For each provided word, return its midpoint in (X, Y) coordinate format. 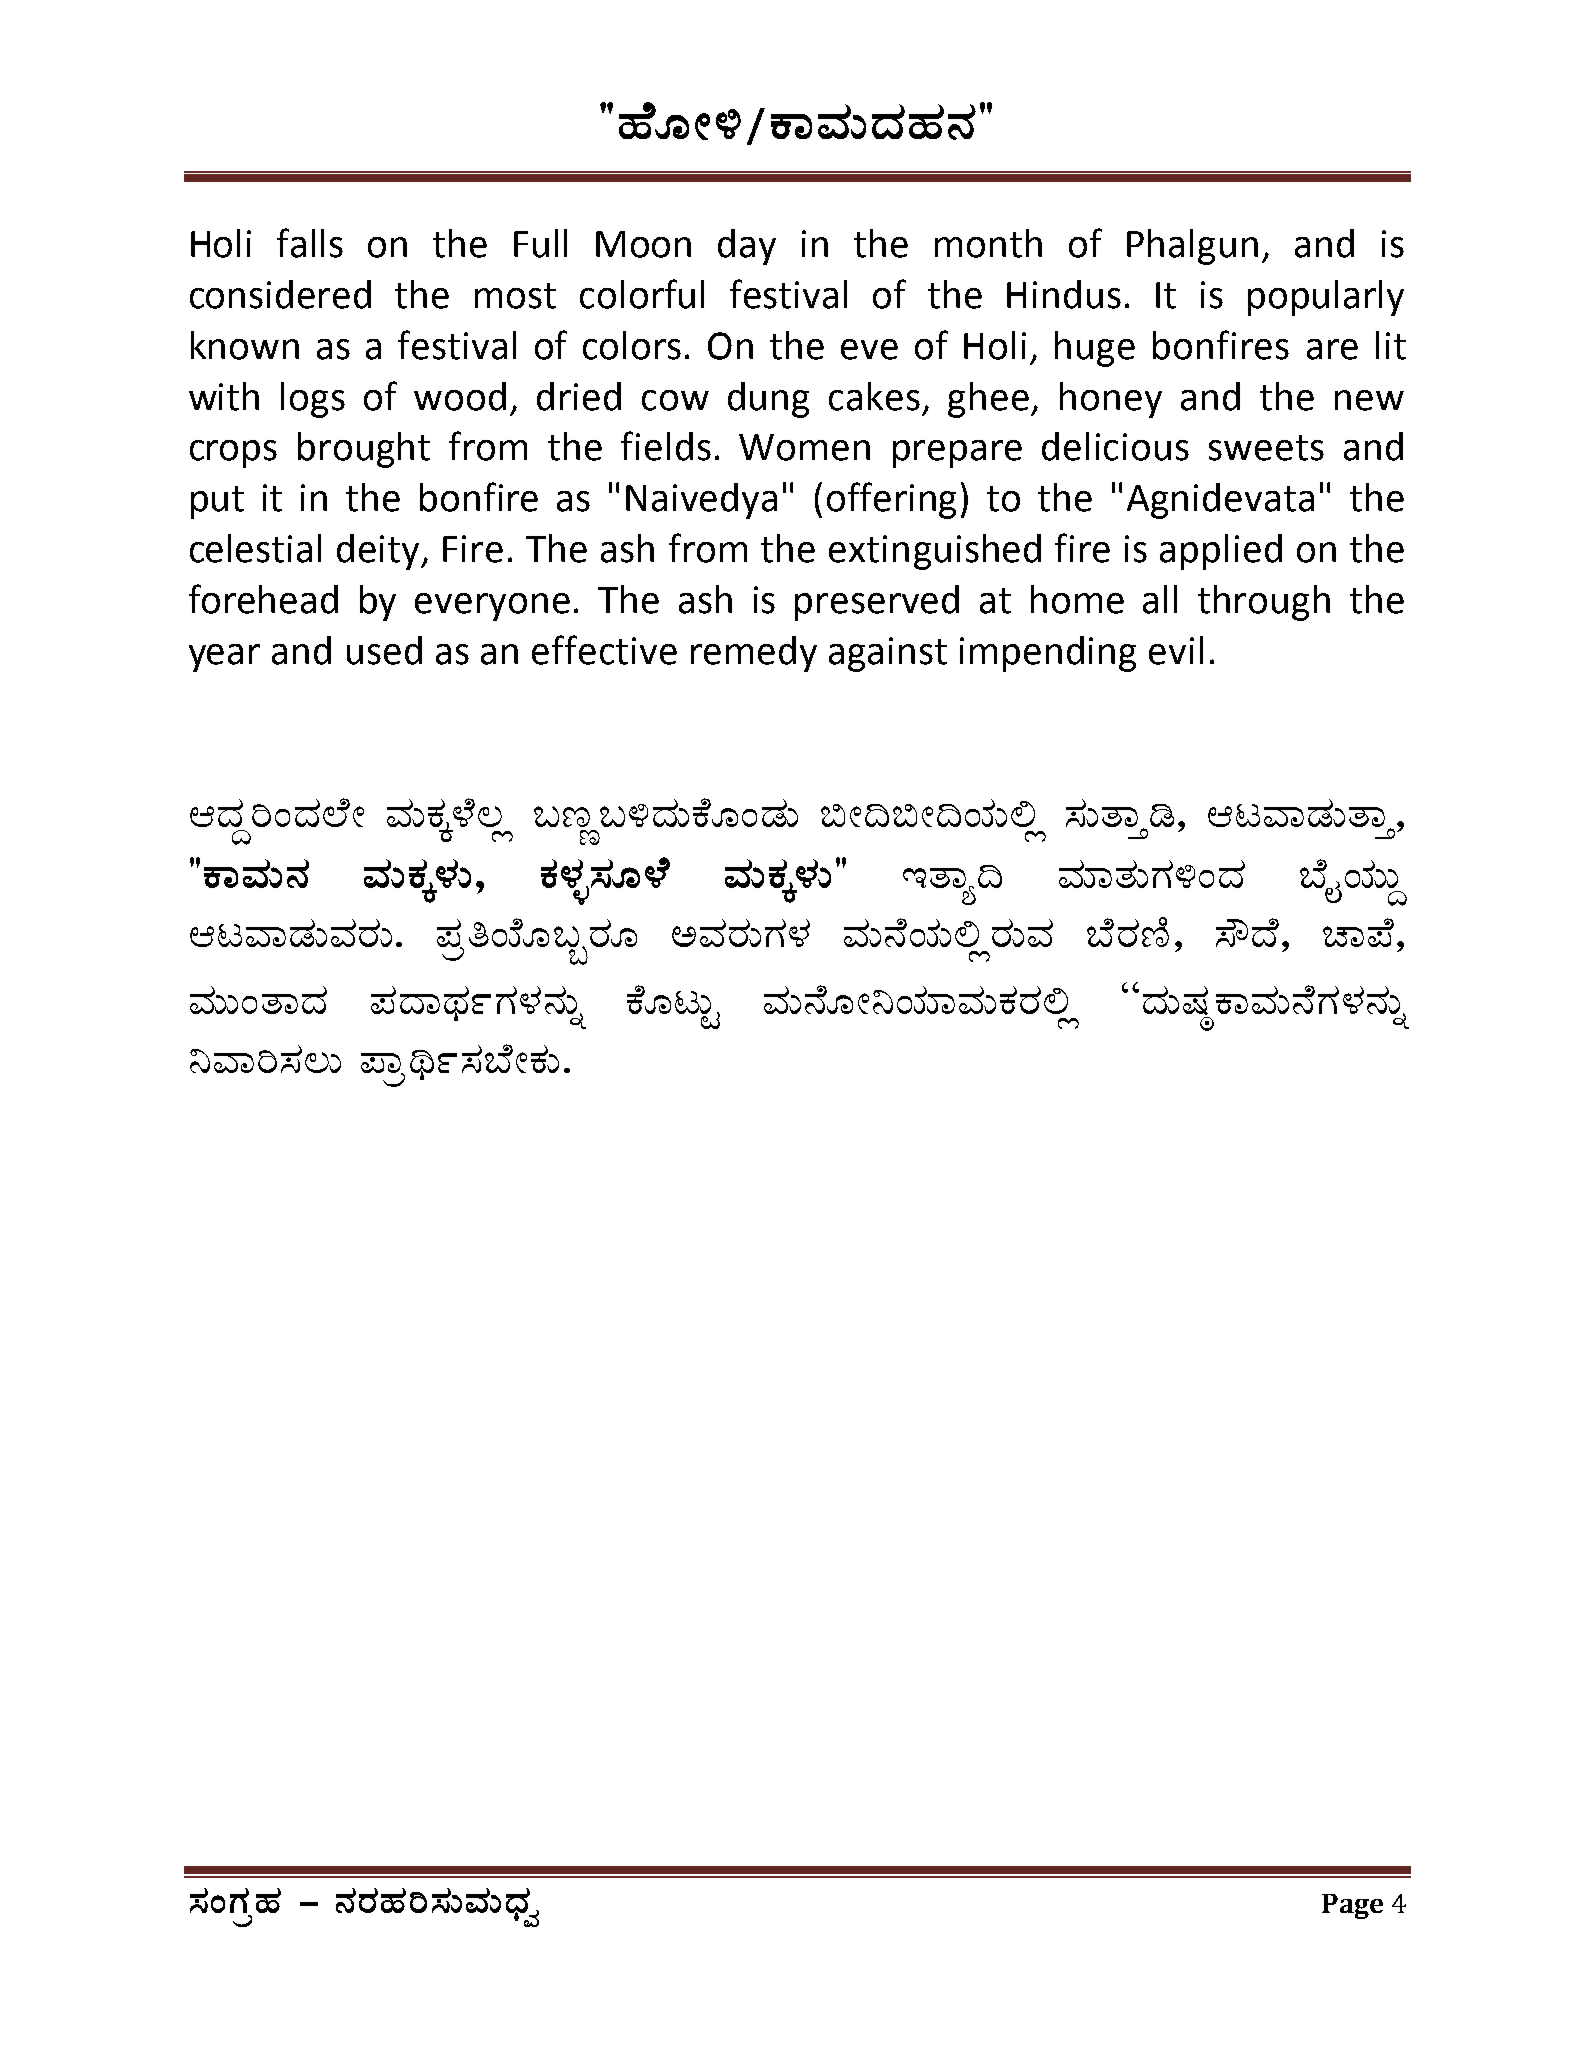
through (1264, 603)
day (747, 247)
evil (1176, 650)
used (384, 650)
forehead (263, 599)
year (224, 658)
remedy (754, 654)
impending (1048, 654)
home (1077, 599)
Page (1352, 1906)
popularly (1326, 298)
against (888, 654)
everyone (492, 607)
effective (604, 650)
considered (280, 294)
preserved (877, 603)
